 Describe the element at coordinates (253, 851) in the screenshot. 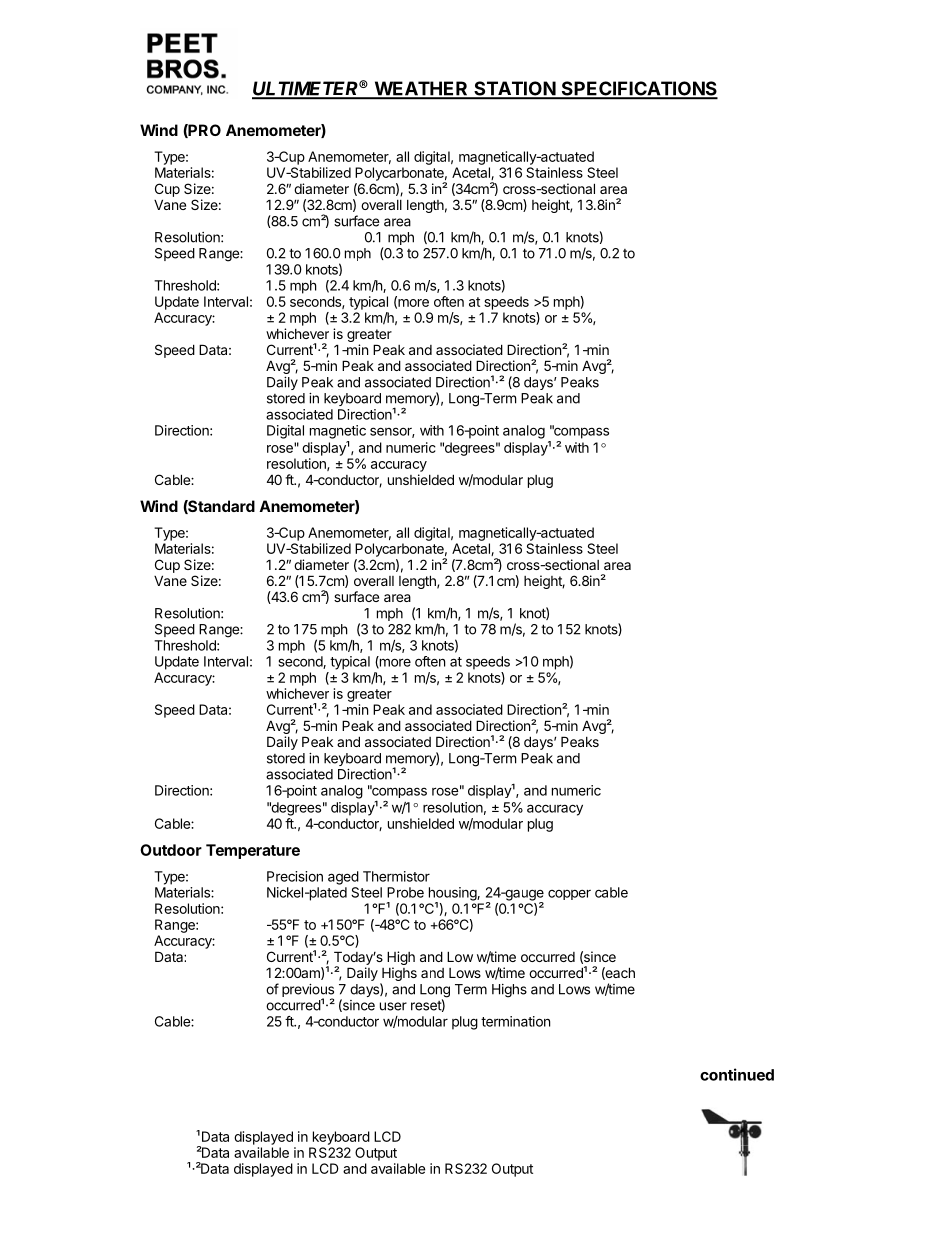

I see `Temperature` at that location.
